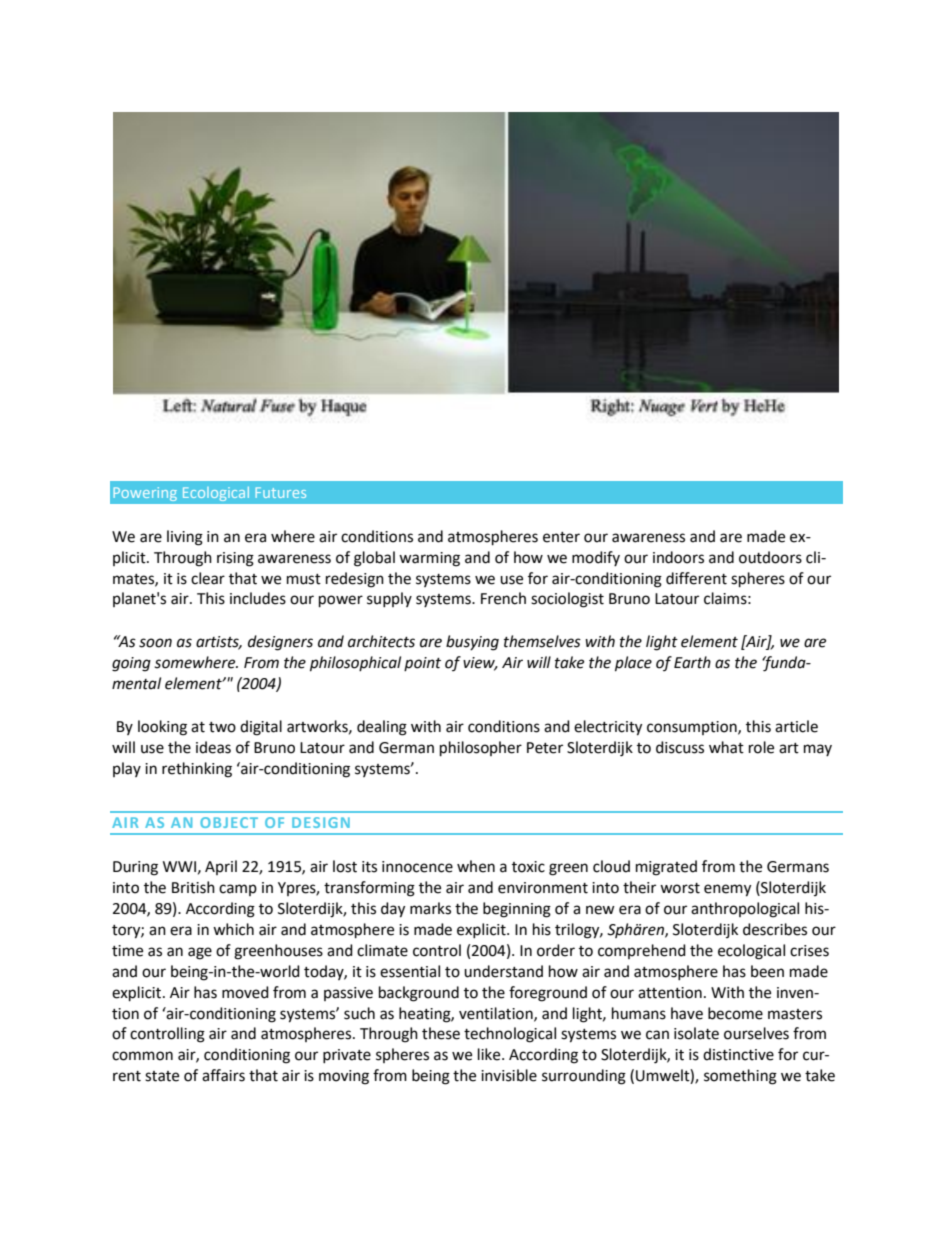  I want to click on like, so click(490, 1054).
